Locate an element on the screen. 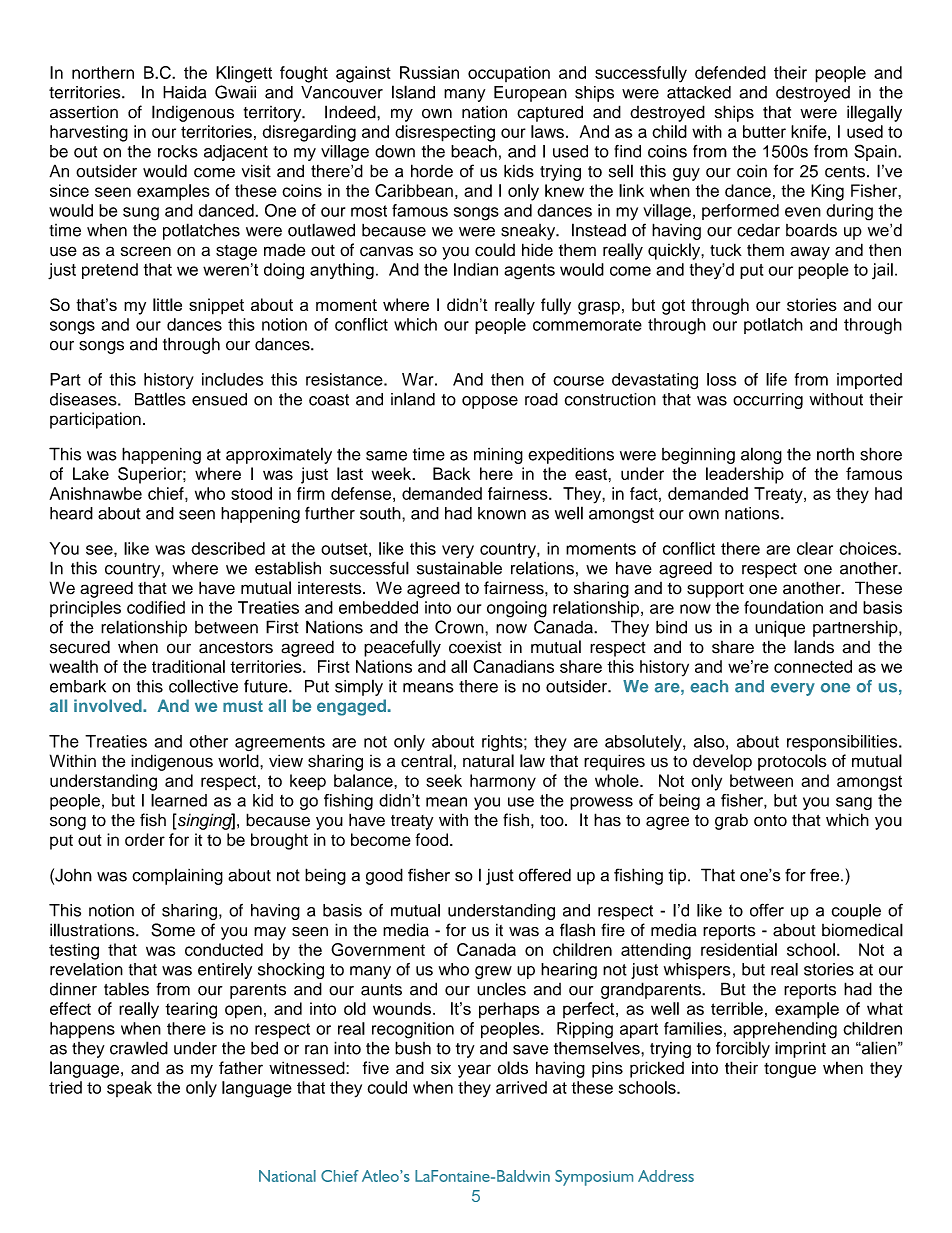 The image size is (952, 1233). codified is located at coordinates (156, 607).
